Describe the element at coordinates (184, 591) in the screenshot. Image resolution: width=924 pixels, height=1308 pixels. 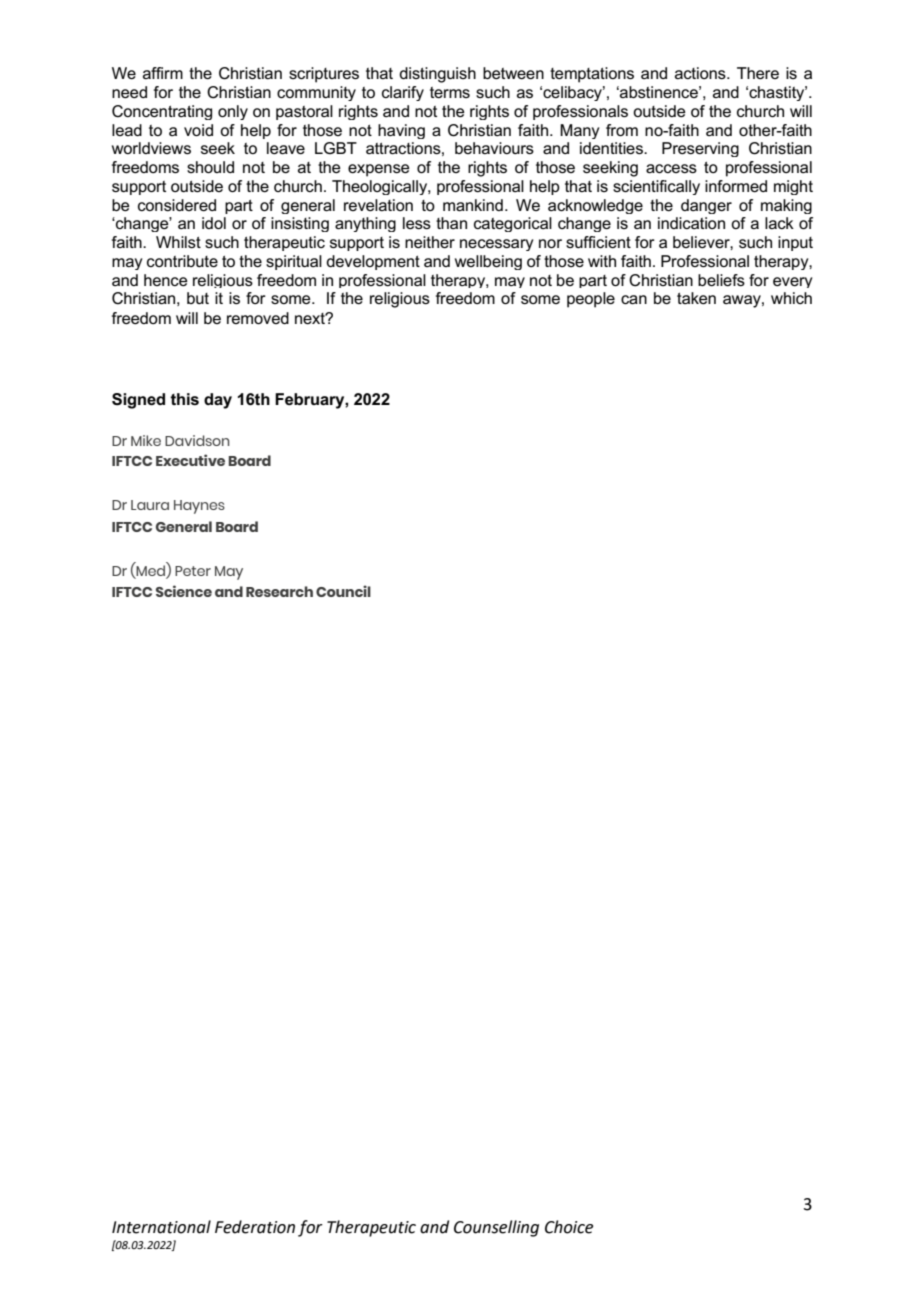
I see `Science` at that location.
